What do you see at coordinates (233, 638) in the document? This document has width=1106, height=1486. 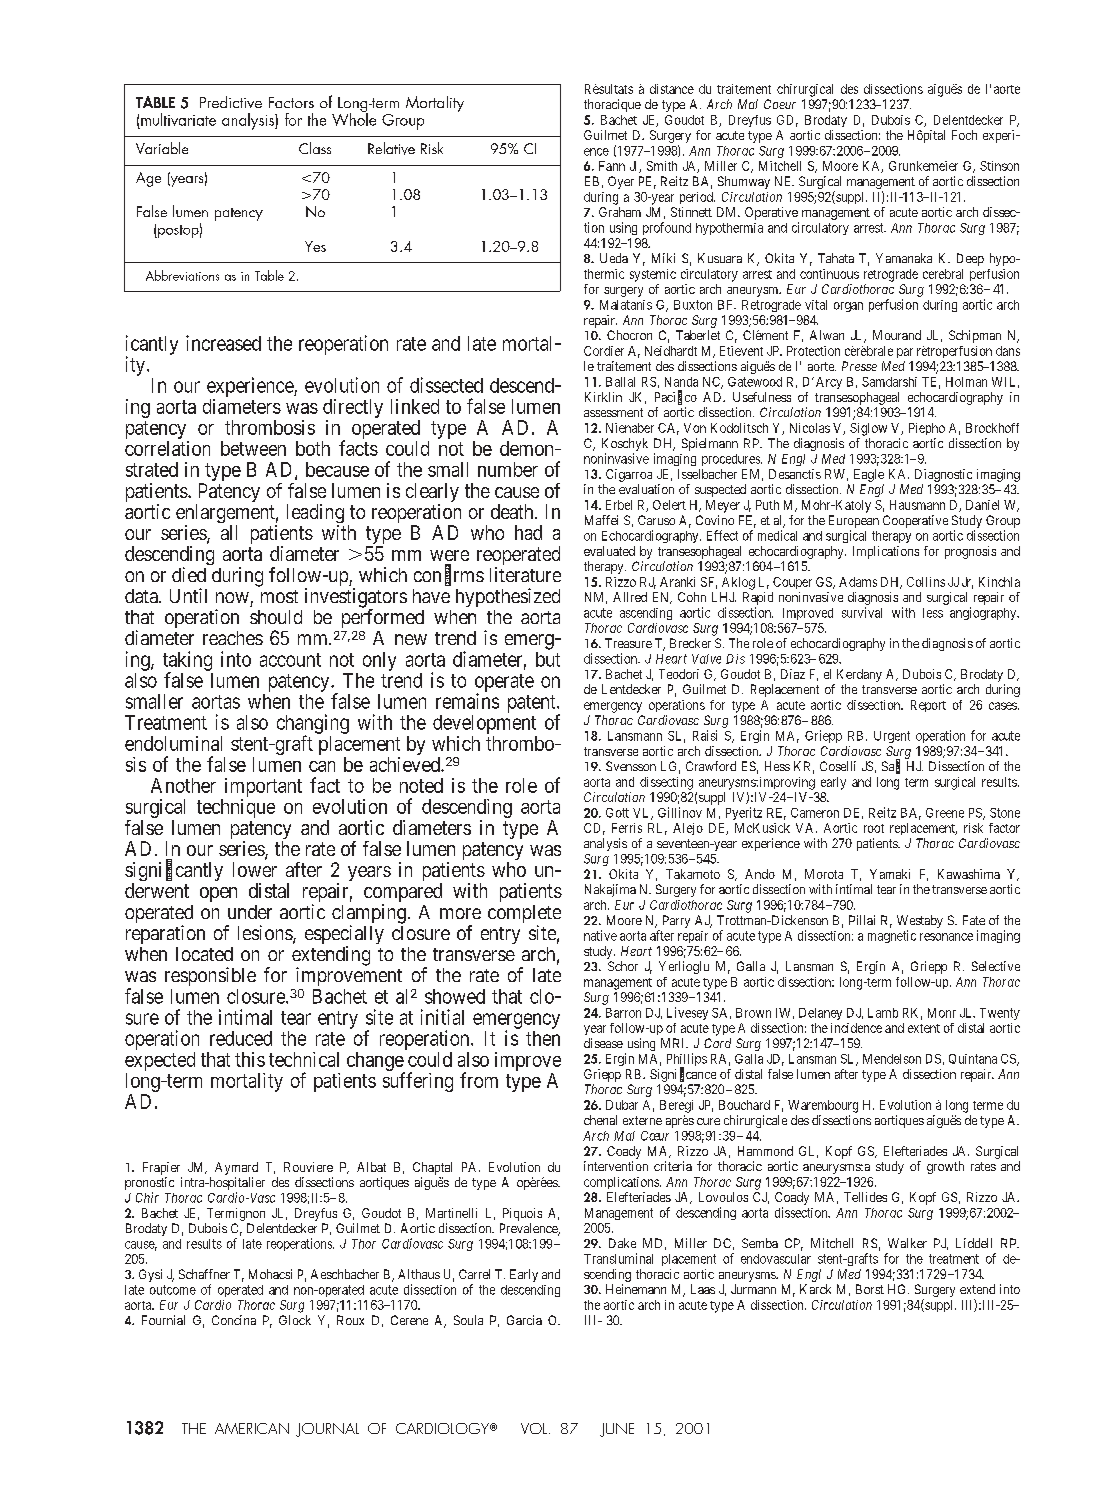 I see `reaches` at bounding box center [233, 638].
